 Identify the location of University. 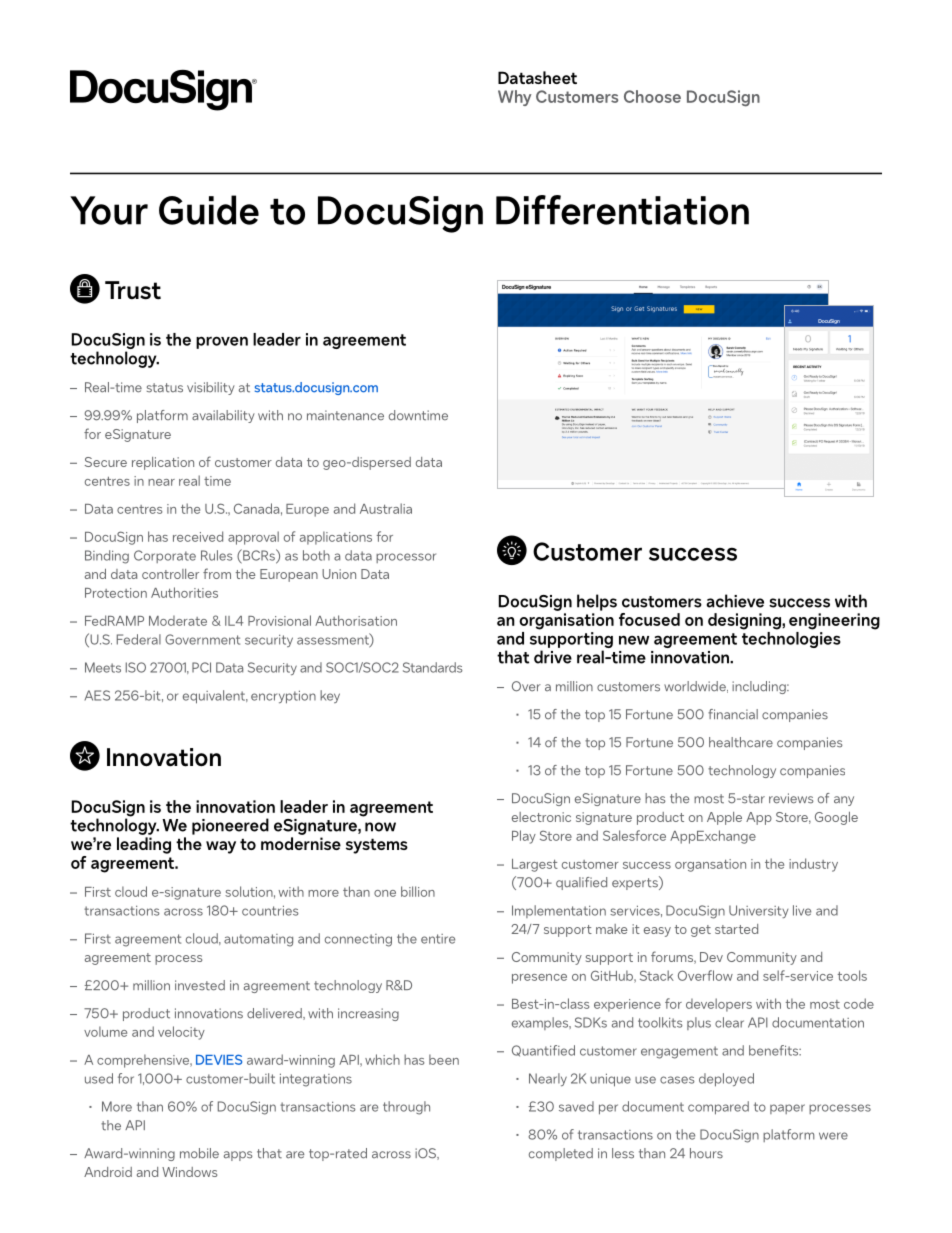
(759, 911).
